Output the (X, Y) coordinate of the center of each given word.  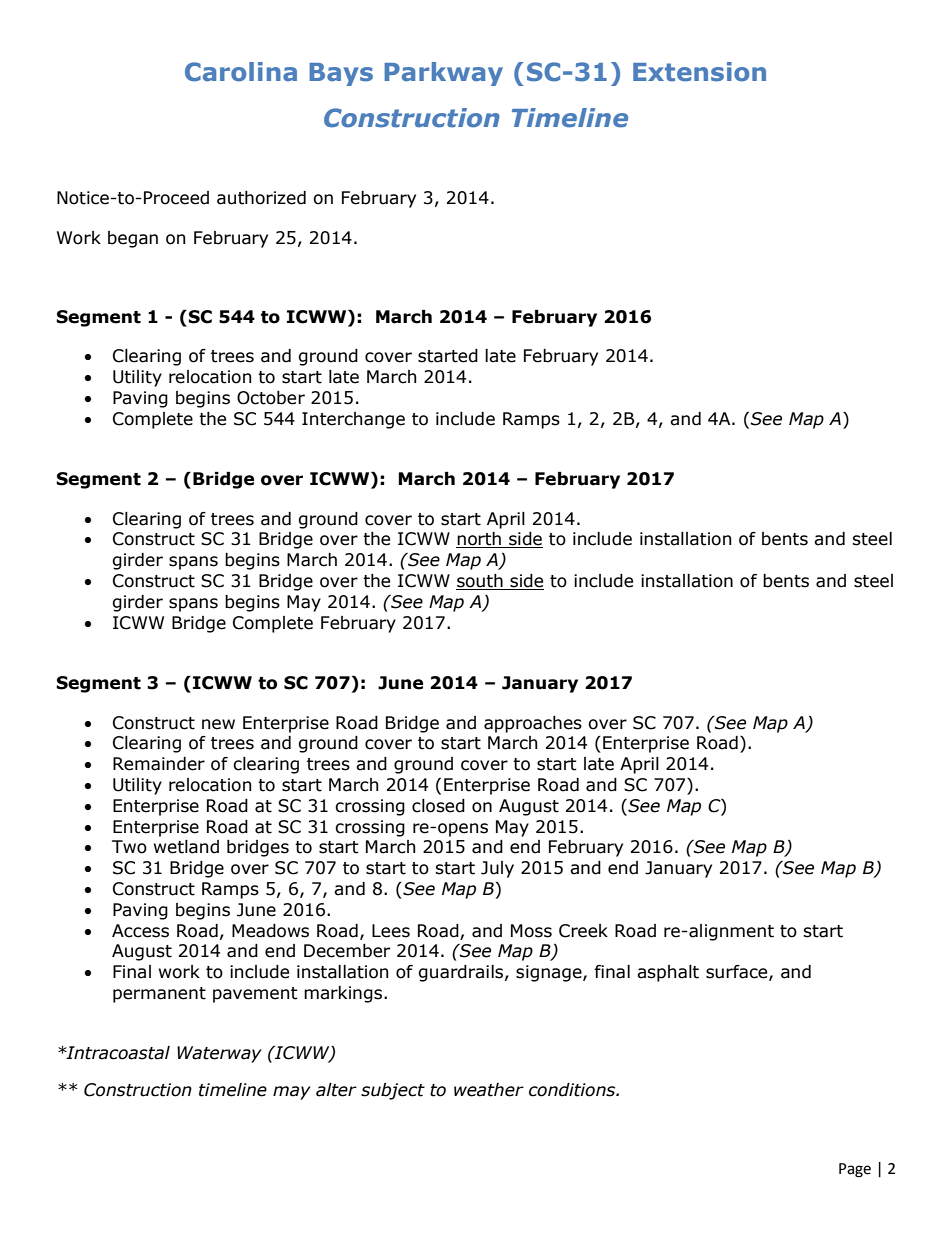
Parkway (443, 74)
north (479, 540)
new (218, 724)
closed (438, 806)
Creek (583, 931)
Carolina (241, 72)
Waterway (219, 1054)
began (133, 239)
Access (140, 931)
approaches (533, 724)
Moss (531, 931)
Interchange (353, 420)
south (480, 582)
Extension (699, 72)
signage (550, 973)
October (271, 398)
